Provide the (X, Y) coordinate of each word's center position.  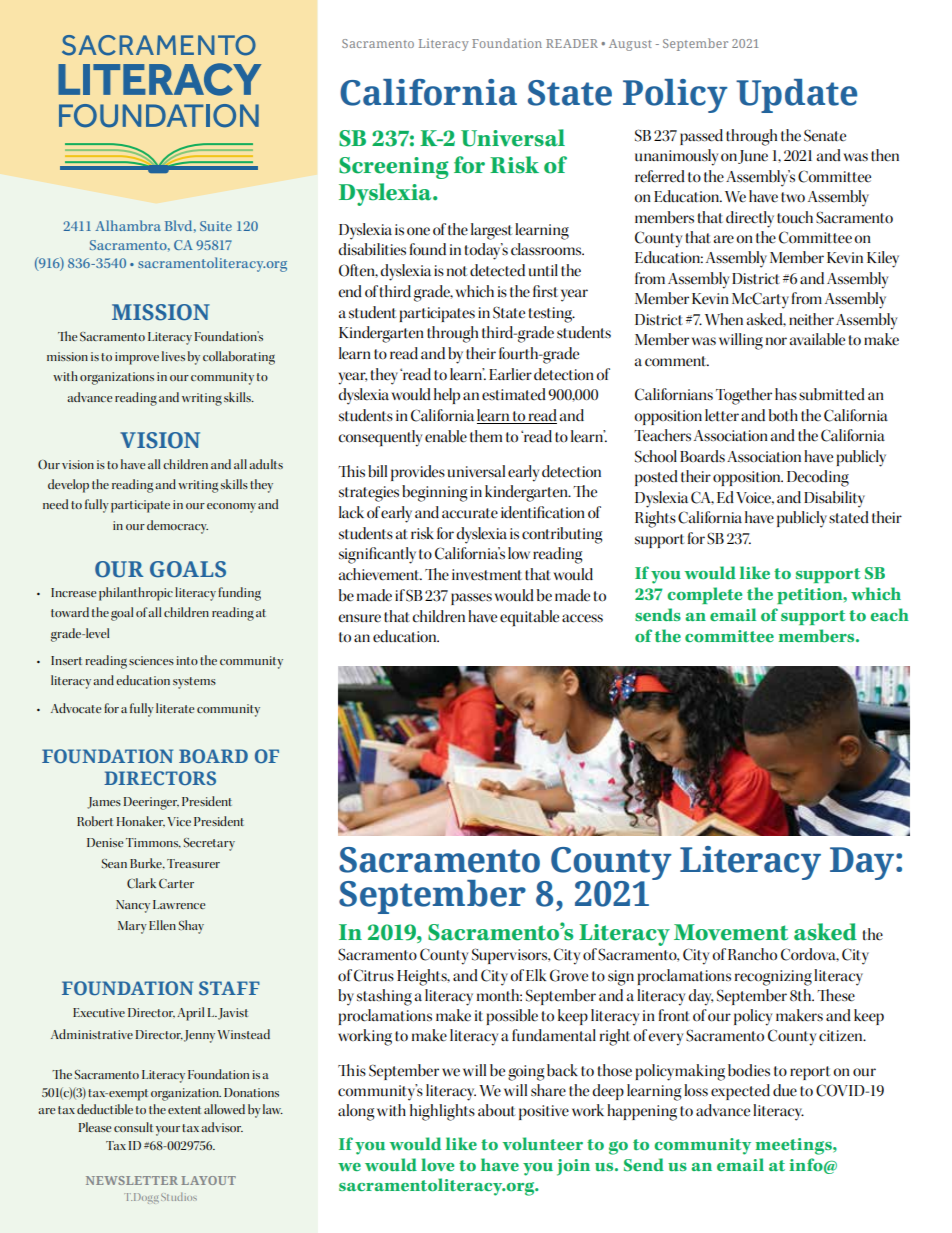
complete (704, 595)
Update (796, 96)
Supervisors (511, 956)
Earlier (510, 374)
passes (471, 599)
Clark (141, 883)
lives (173, 356)
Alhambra (128, 225)
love (437, 1164)
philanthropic (136, 594)
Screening (394, 168)
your (168, 1131)
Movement (731, 932)
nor (776, 341)
